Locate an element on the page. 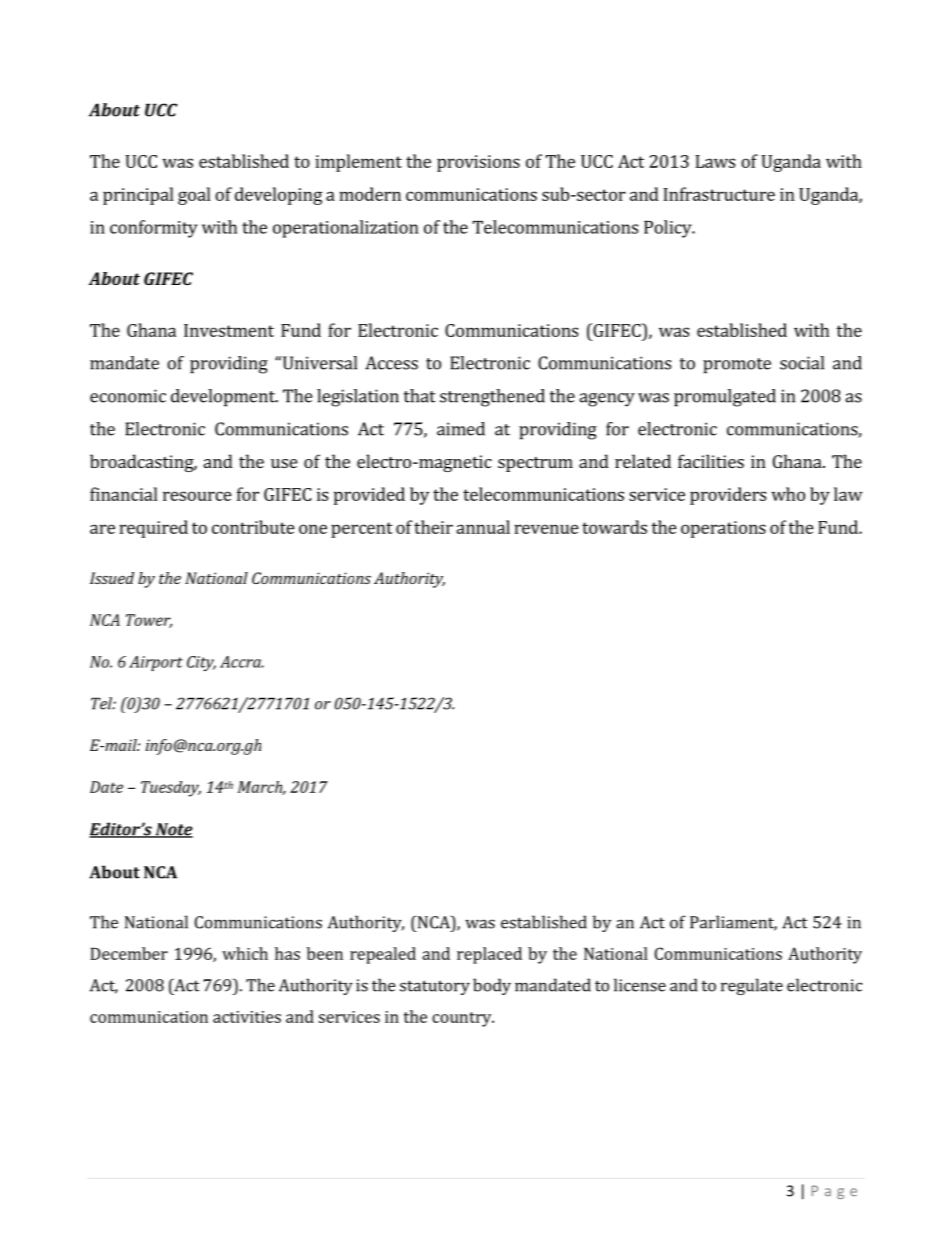 This document has width=952, height=1233. goal is located at coordinates (194, 196).
